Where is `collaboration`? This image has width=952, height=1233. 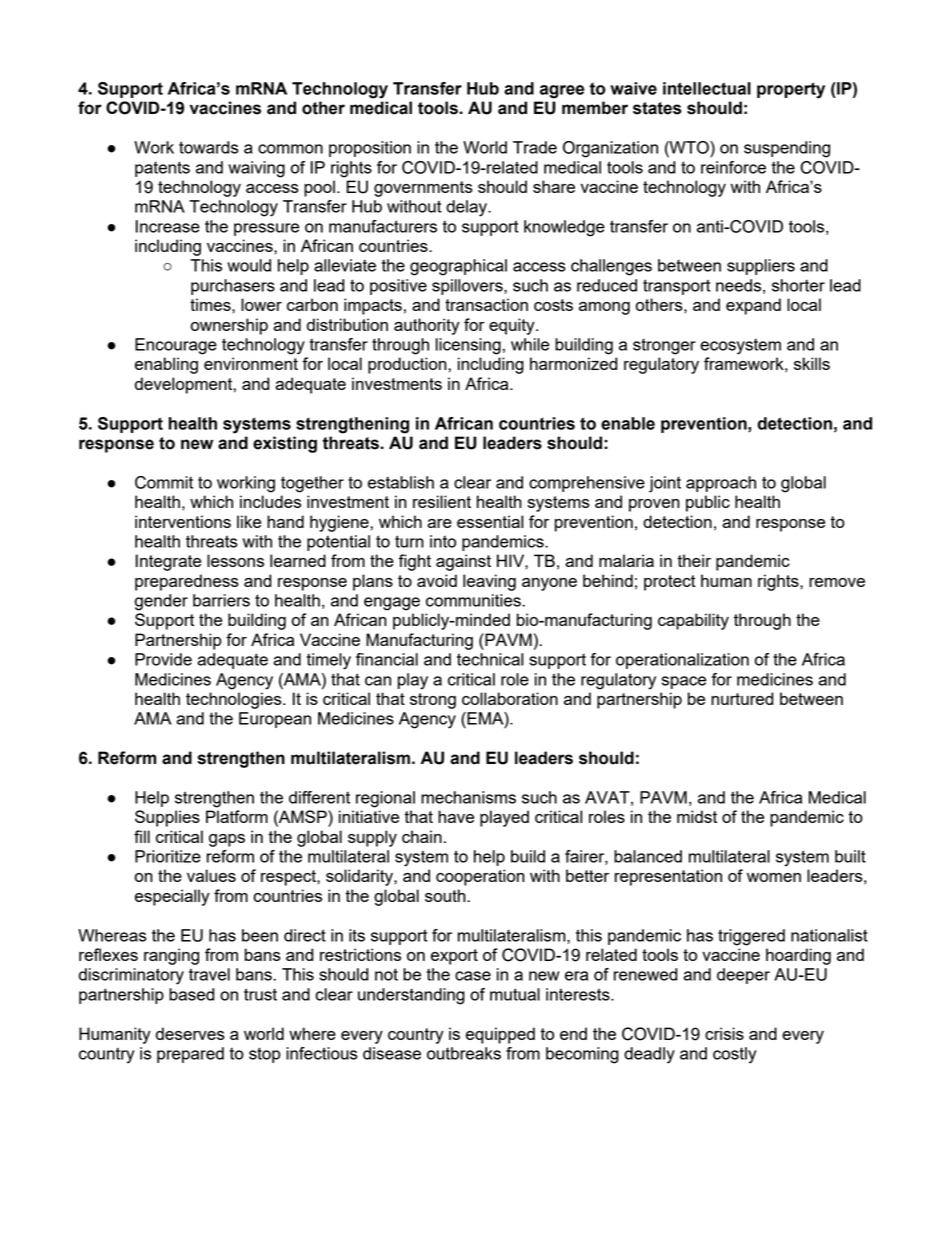 collaboration is located at coordinates (510, 698).
